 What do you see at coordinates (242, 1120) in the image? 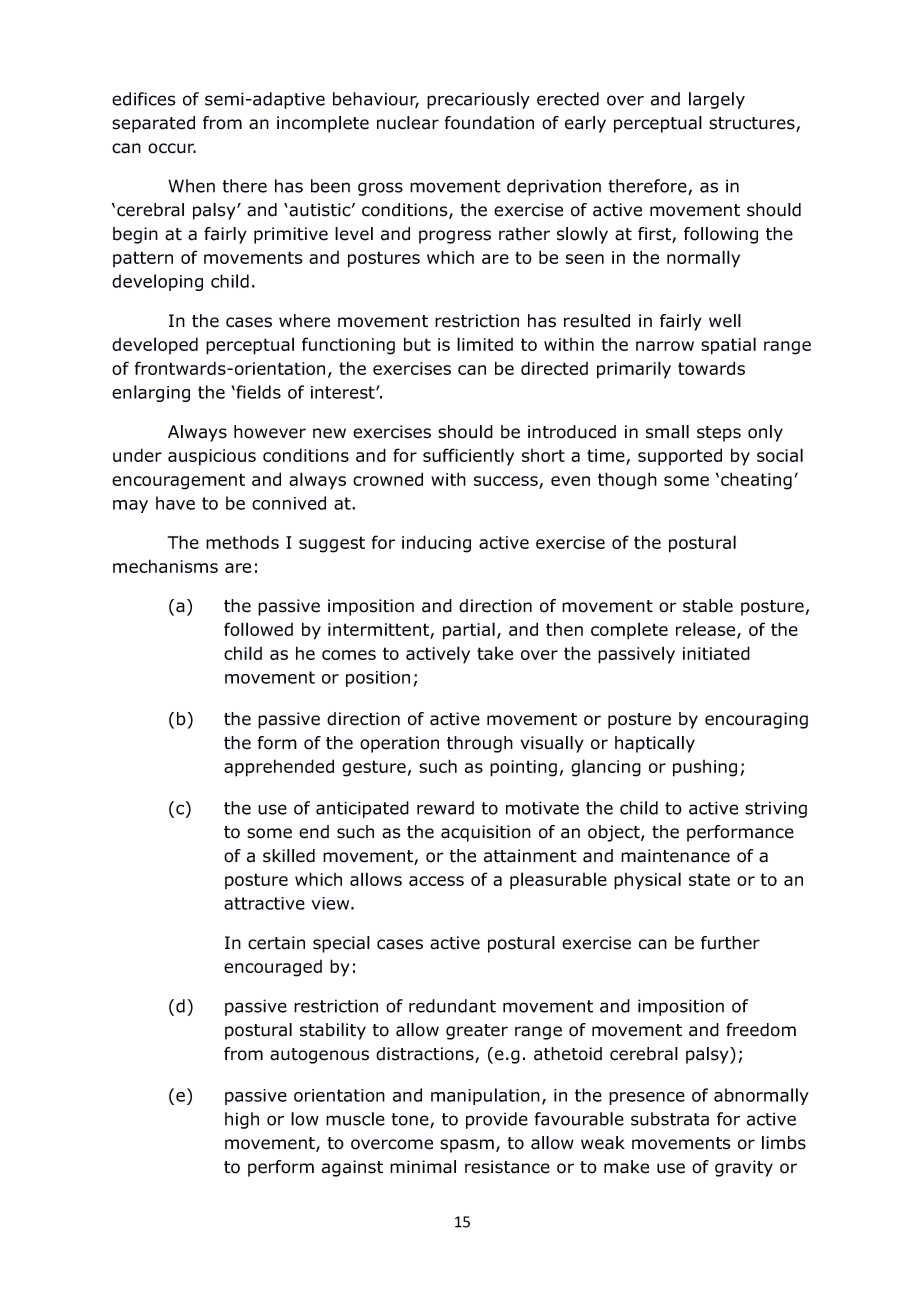
I see `high` at bounding box center [242, 1120].
